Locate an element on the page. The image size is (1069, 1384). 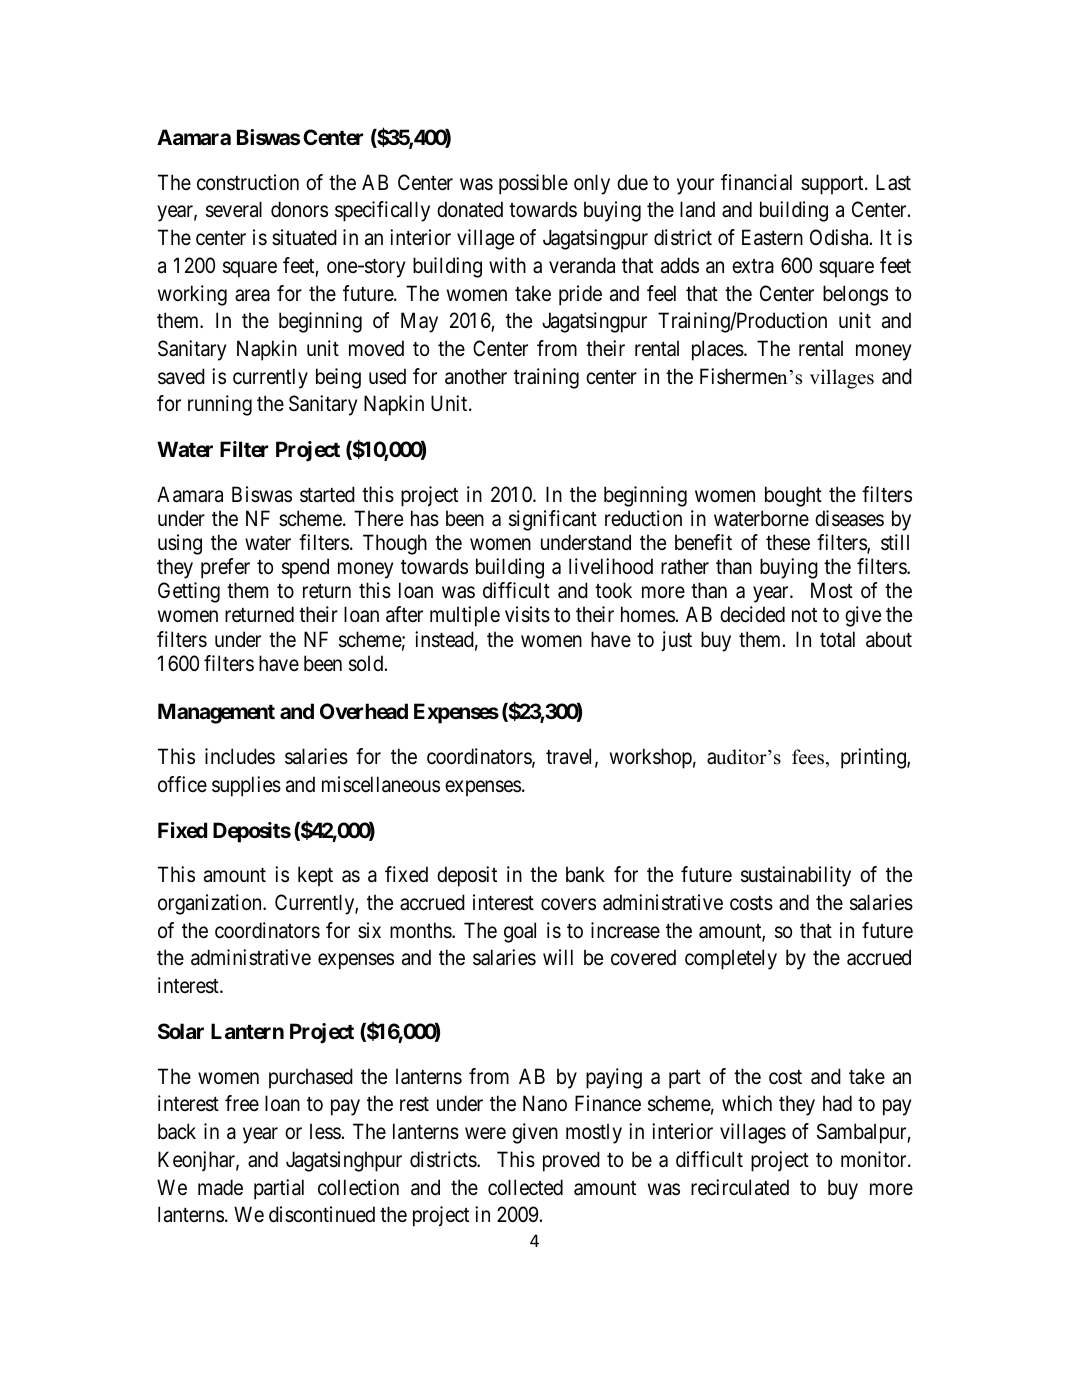
bank is located at coordinates (585, 874).
